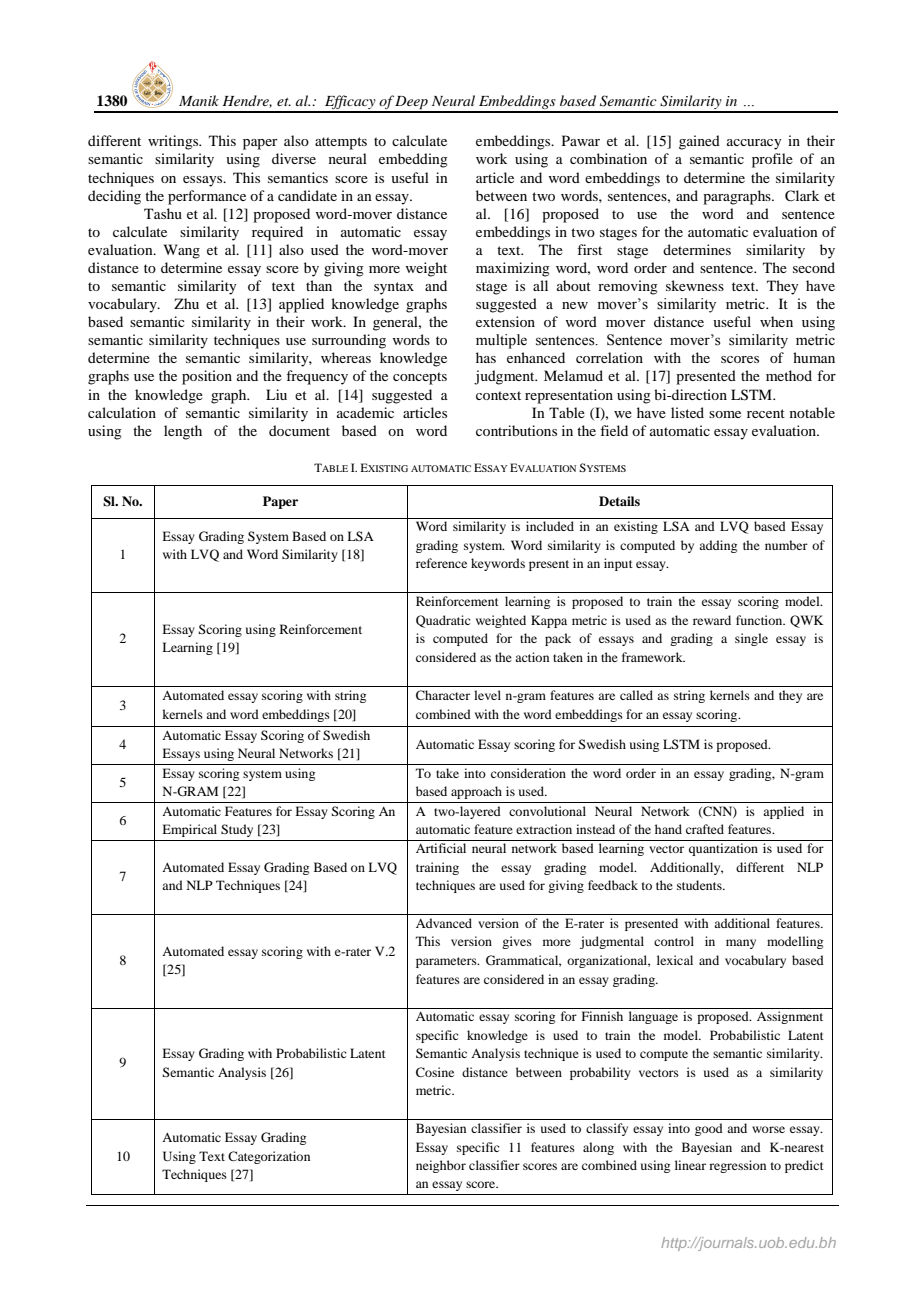 This image has height=1308, width=924. I want to click on good, so click(709, 1129).
